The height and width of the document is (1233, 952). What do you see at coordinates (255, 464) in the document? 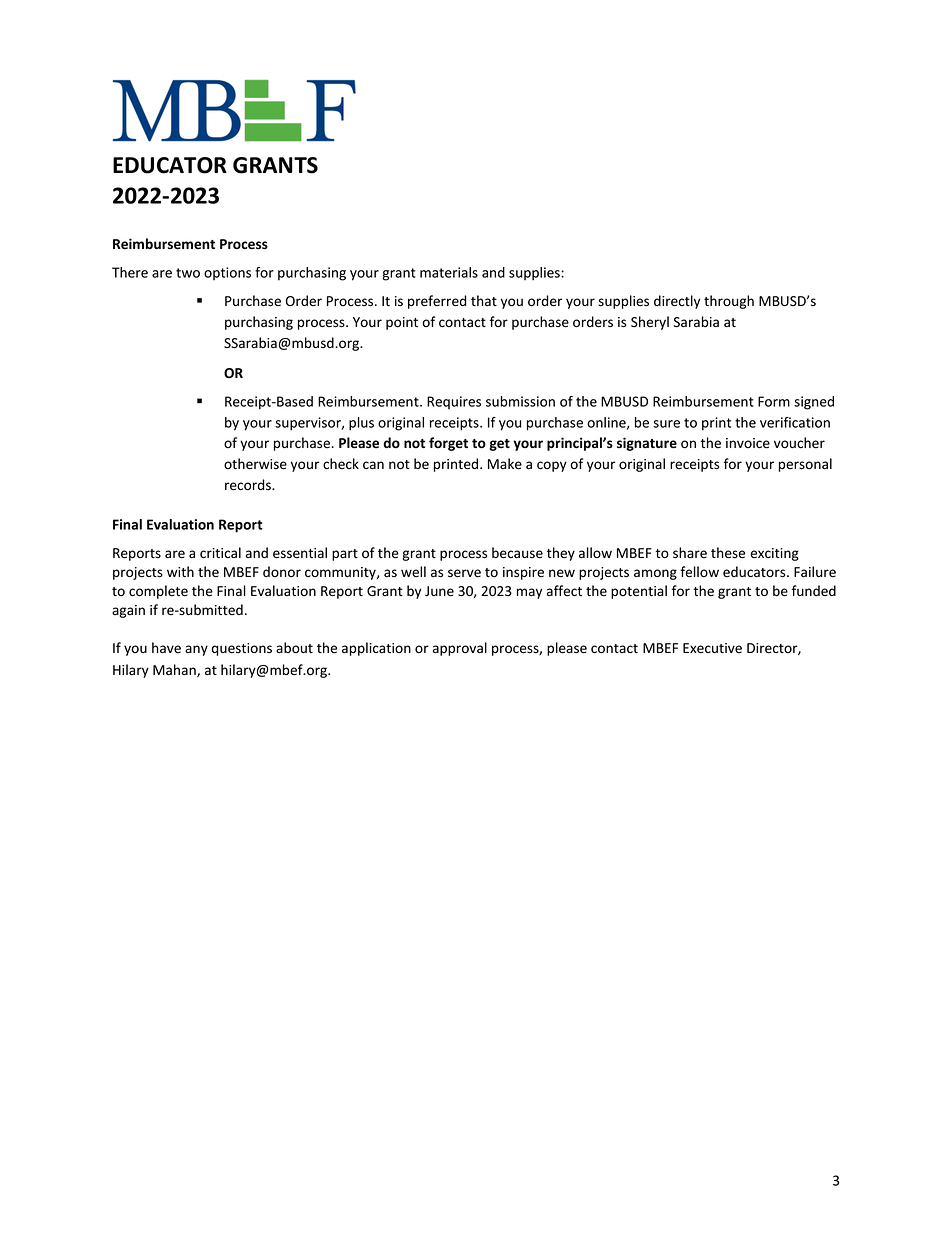
I see `otherwise` at bounding box center [255, 464].
